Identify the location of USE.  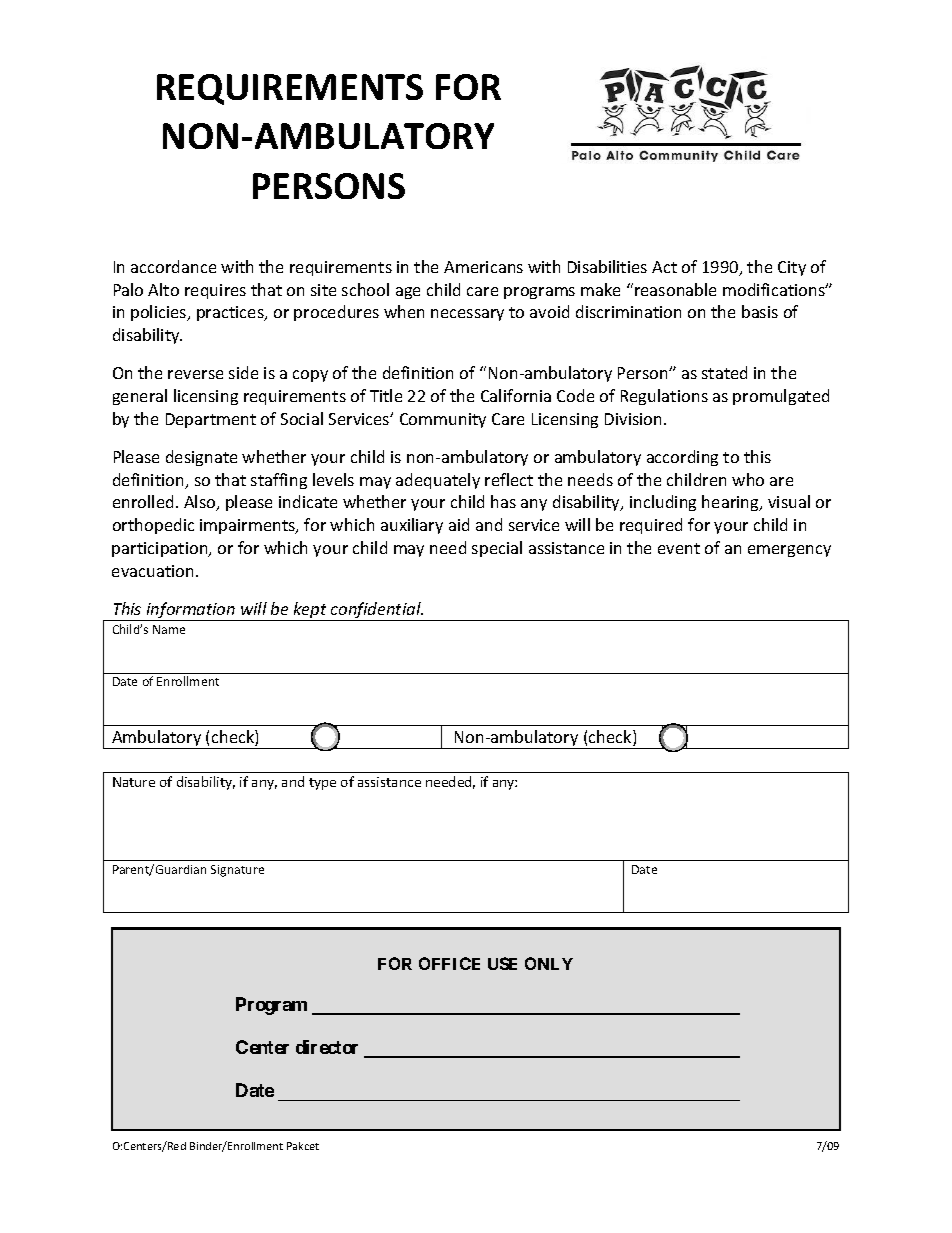
(502, 963).
